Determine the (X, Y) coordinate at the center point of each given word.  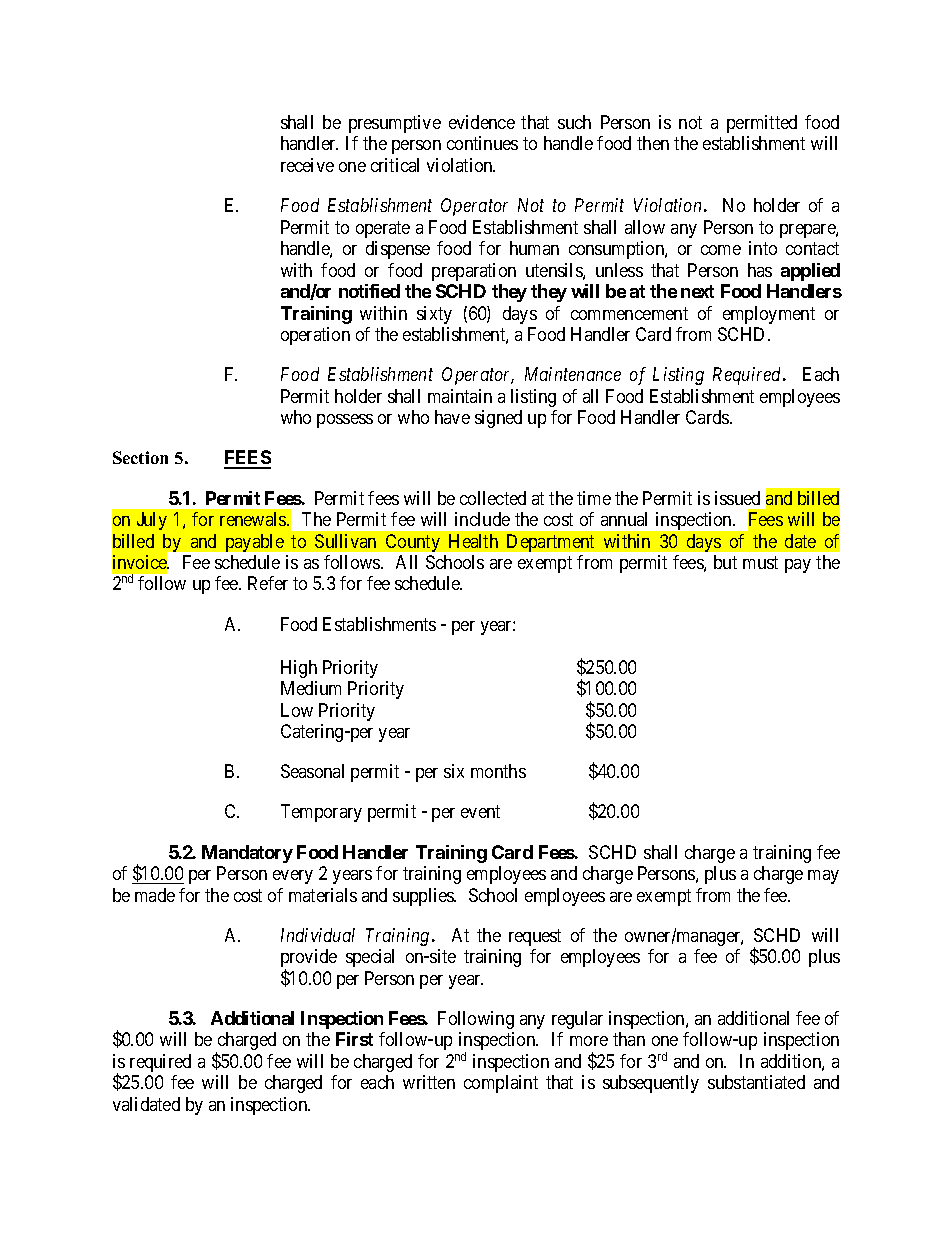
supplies (424, 897)
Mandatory (247, 854)
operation (315, 336)
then (653, 143)
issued (737, 498)
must (760, 562)
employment (769, 315)
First (354, 1039)
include (482, 519)
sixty (434, 315)
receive (307, 165)
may (823, 877)
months (498, 771)
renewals (254, 519)
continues (482, 143)
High (299, 669)
